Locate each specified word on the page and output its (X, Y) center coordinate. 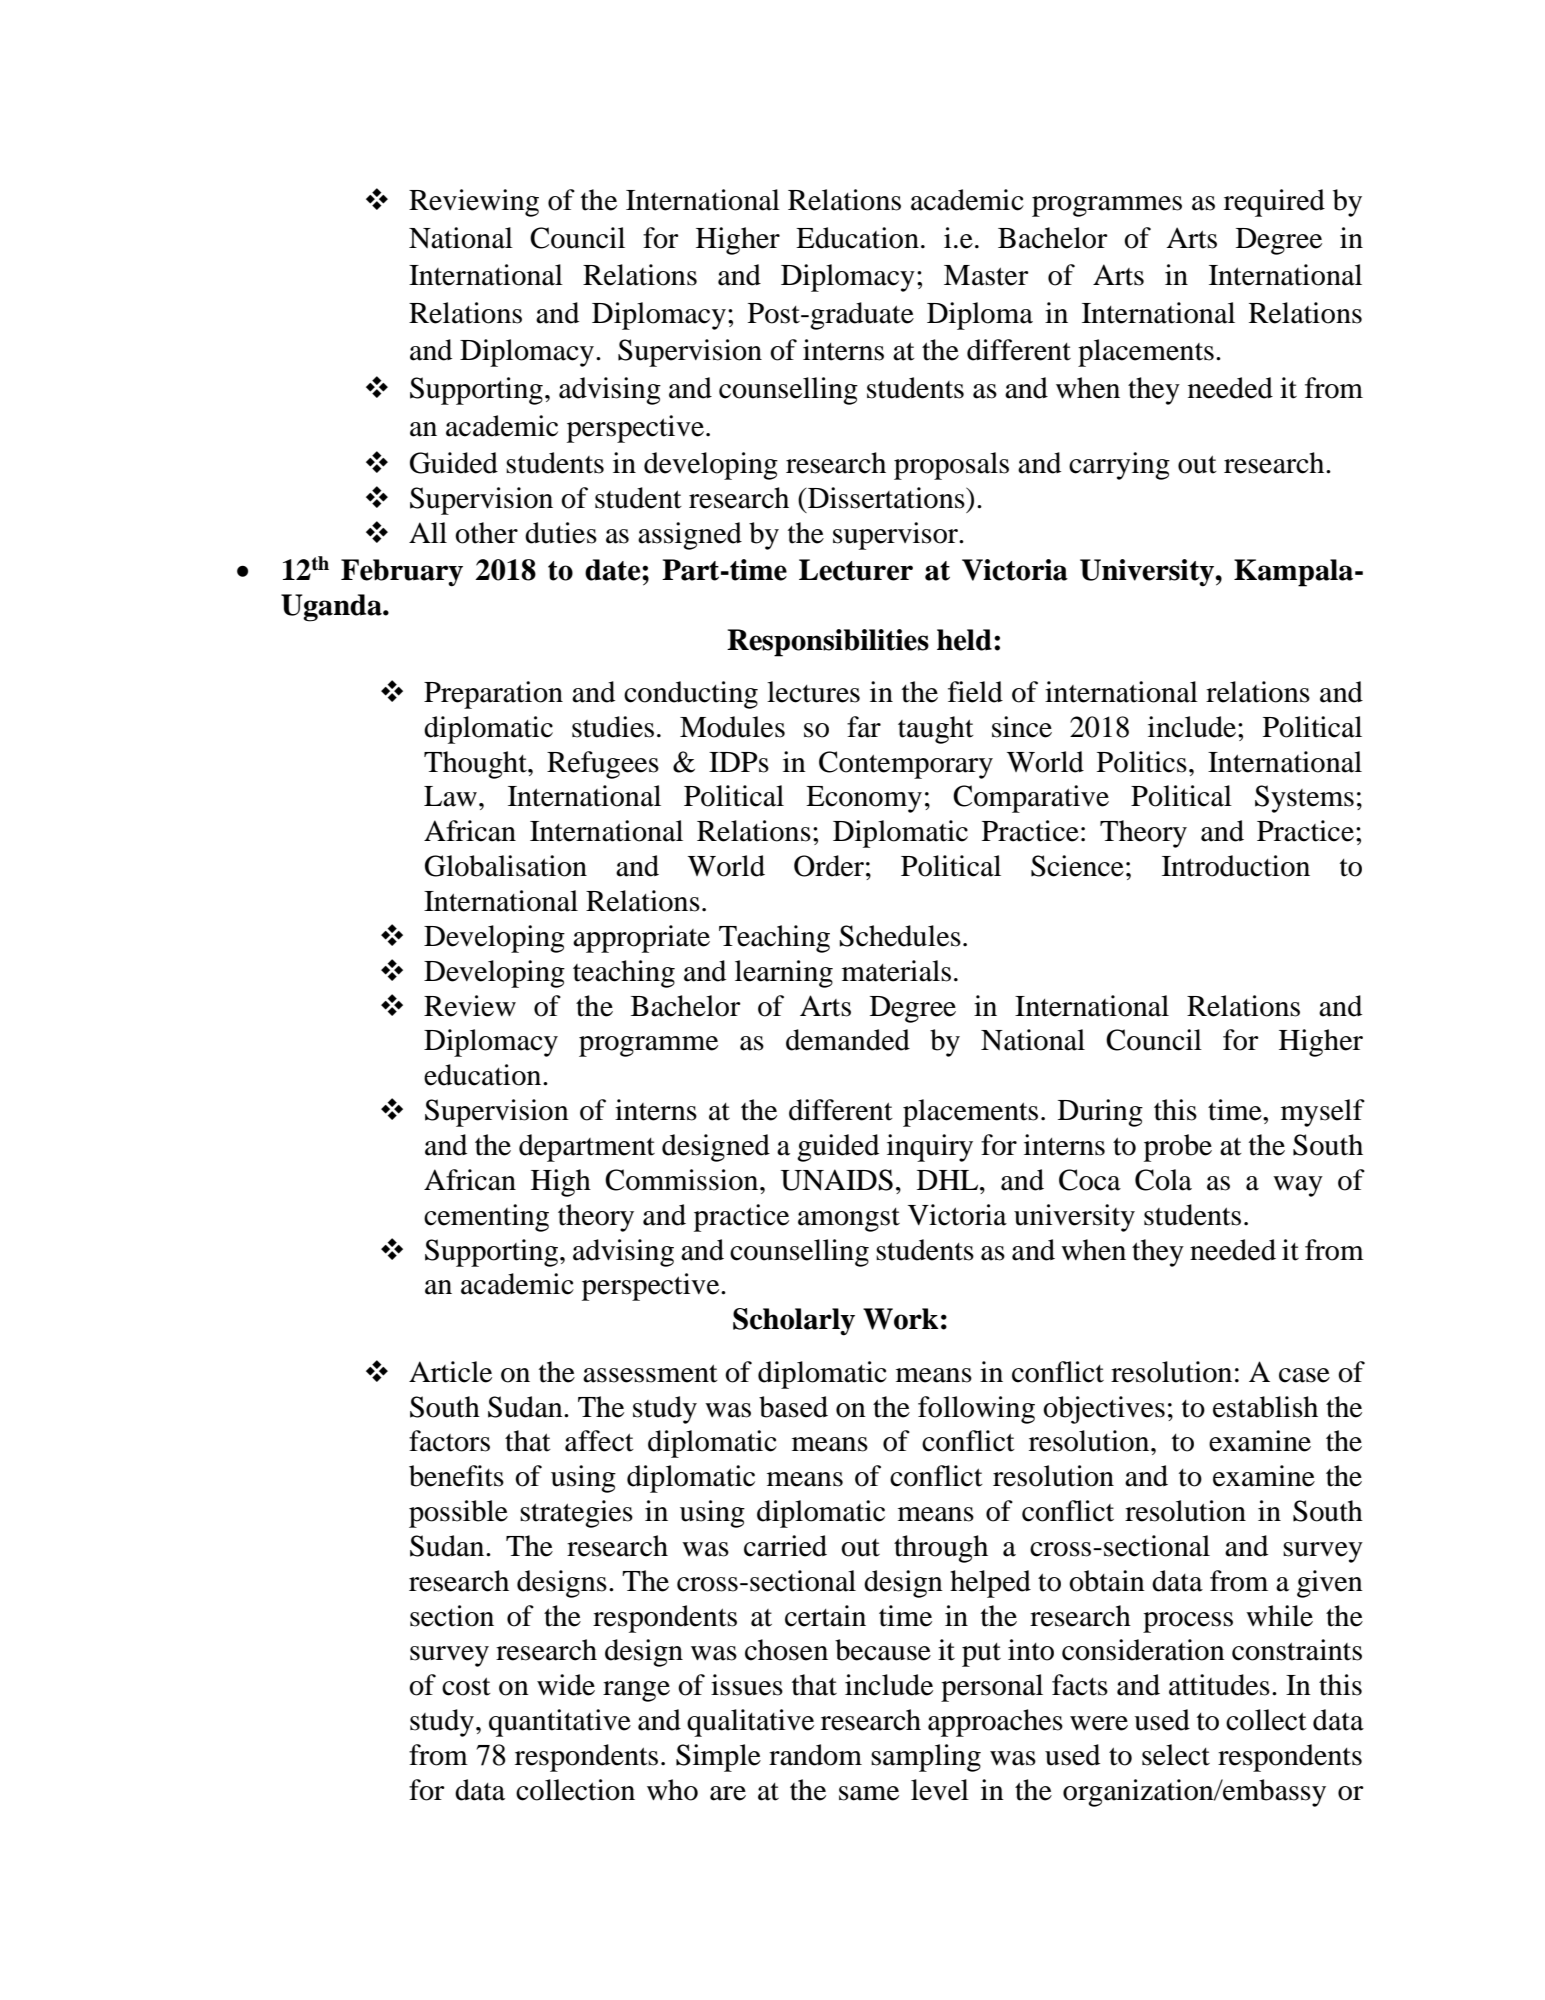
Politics (1142, 762)
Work (901, 1319)
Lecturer (856, 570)
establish (1265, 1407)
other (486, 533)
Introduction (1236, 866)
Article (450, 1372)
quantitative (560, 1723)
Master (986, 275)
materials (896, 971)
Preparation (493, 695)
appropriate (641, 939)
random (815, 1755)
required (1274, 203)
